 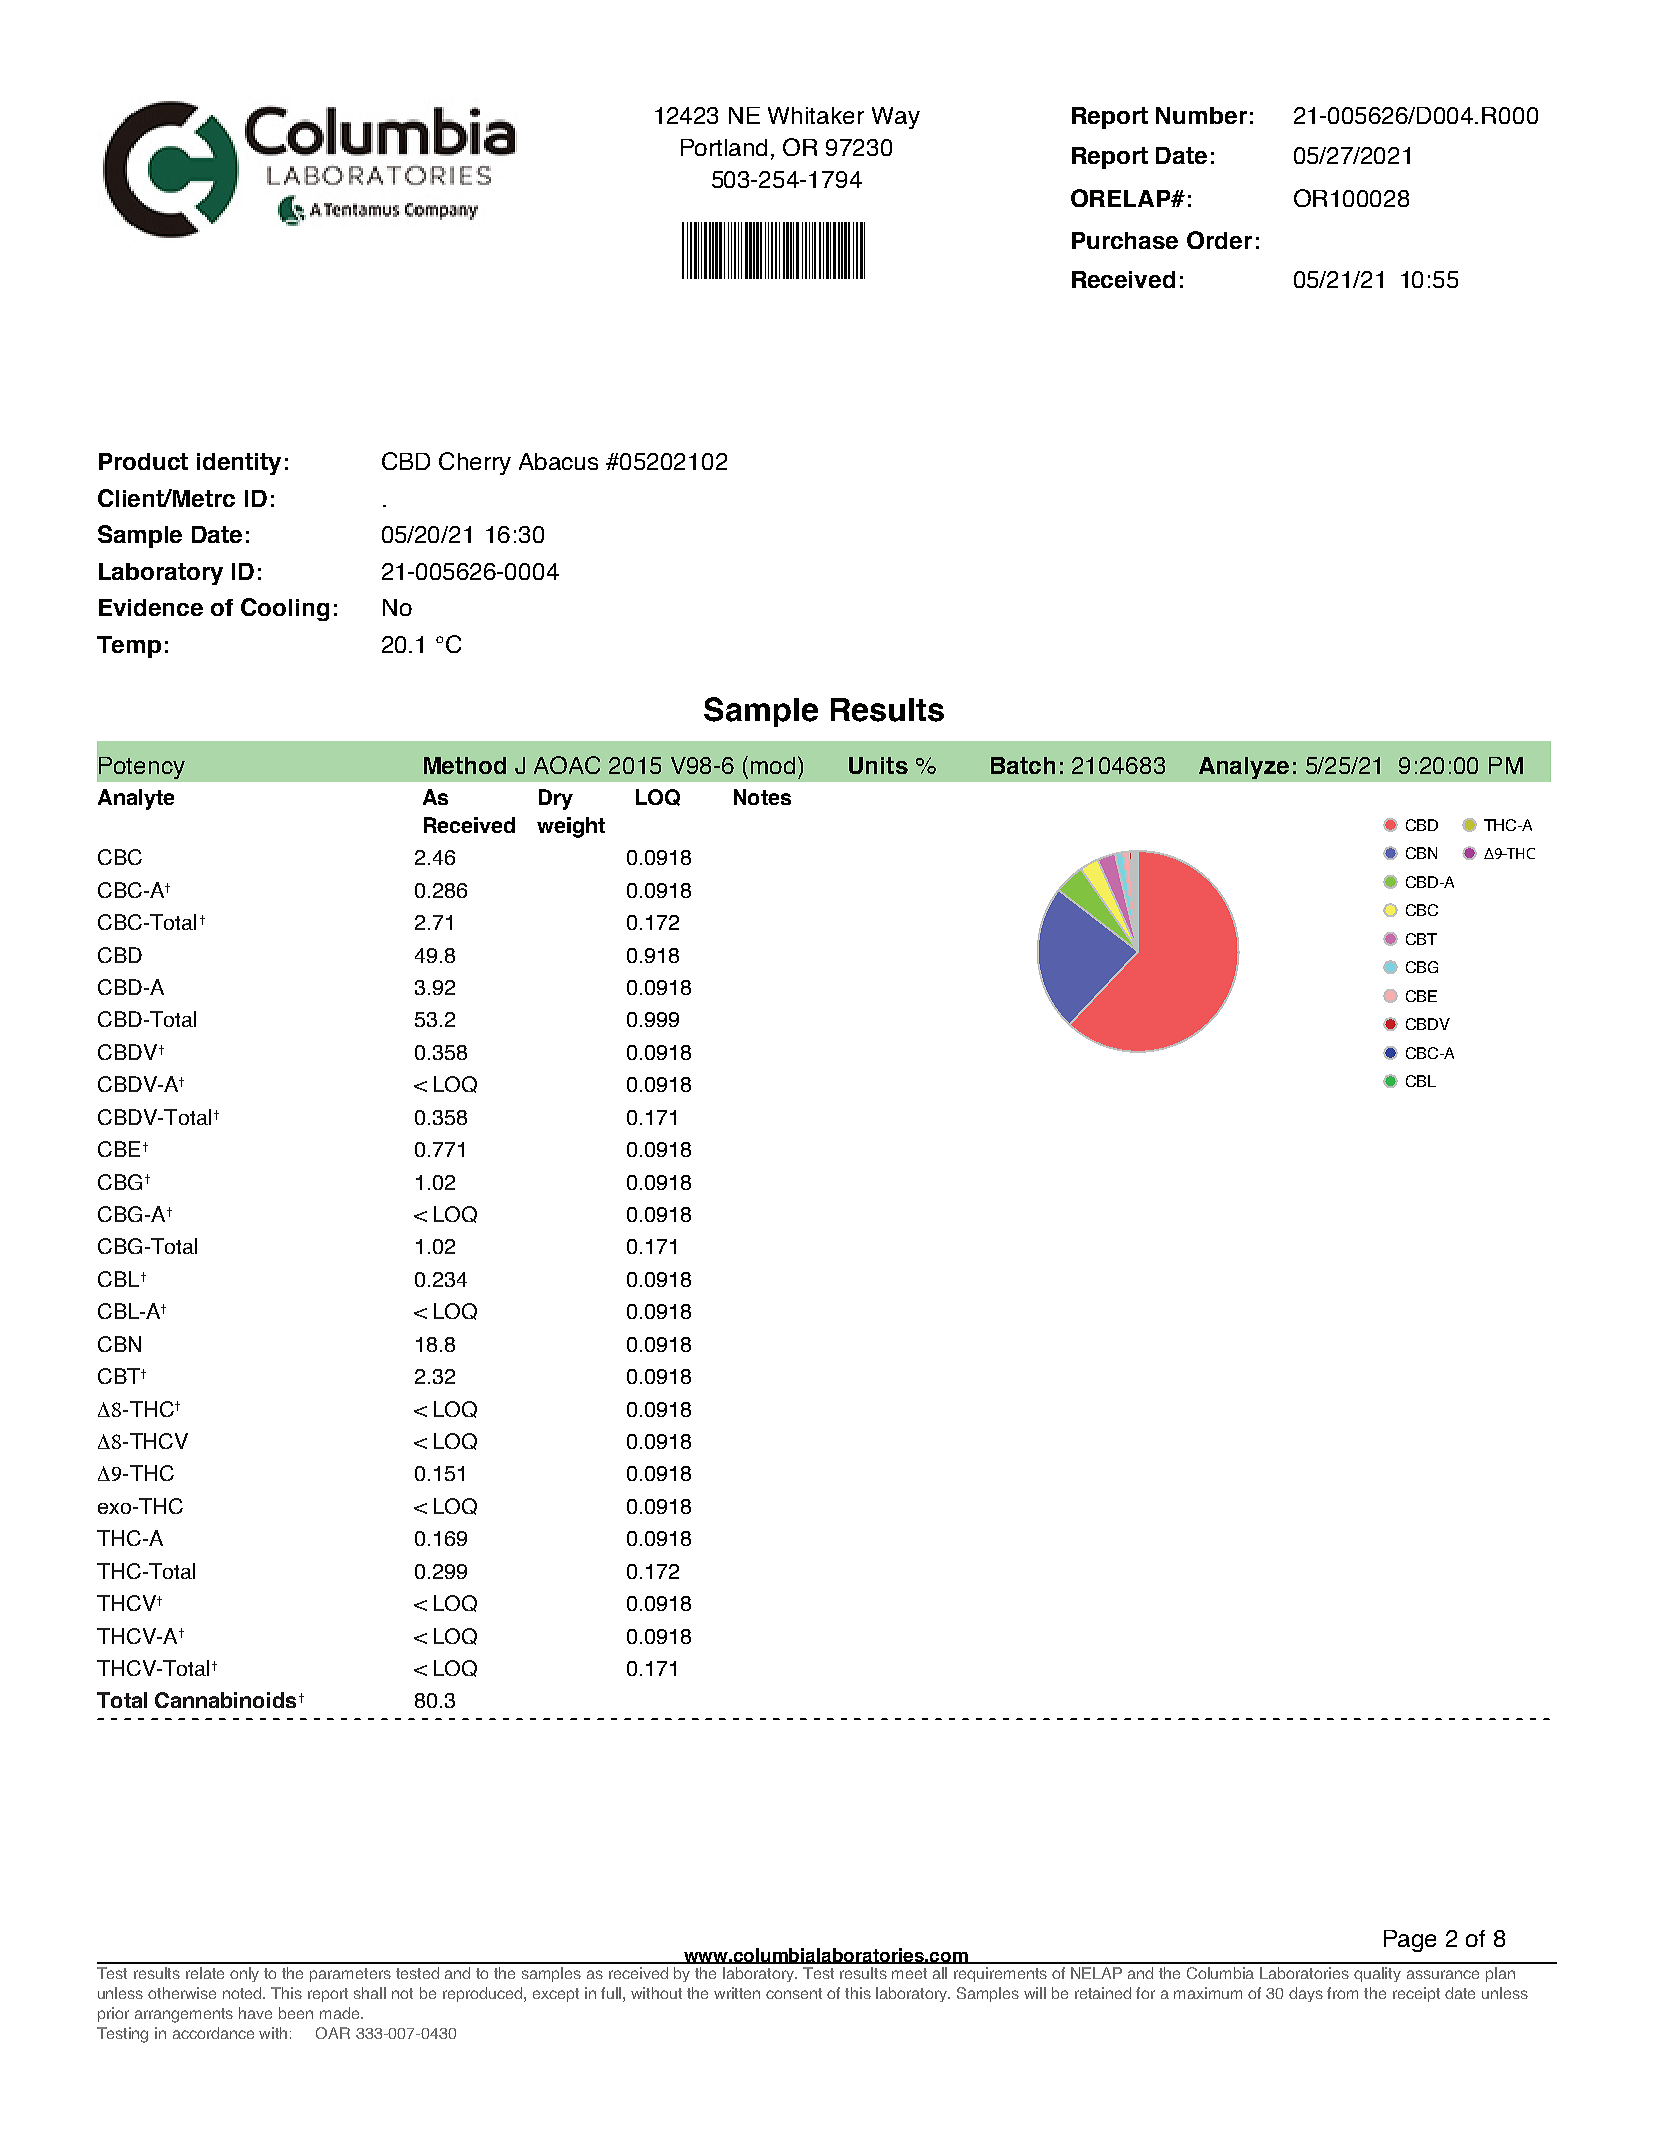 I want to click on Analyte, so click(x=136, y=799).
